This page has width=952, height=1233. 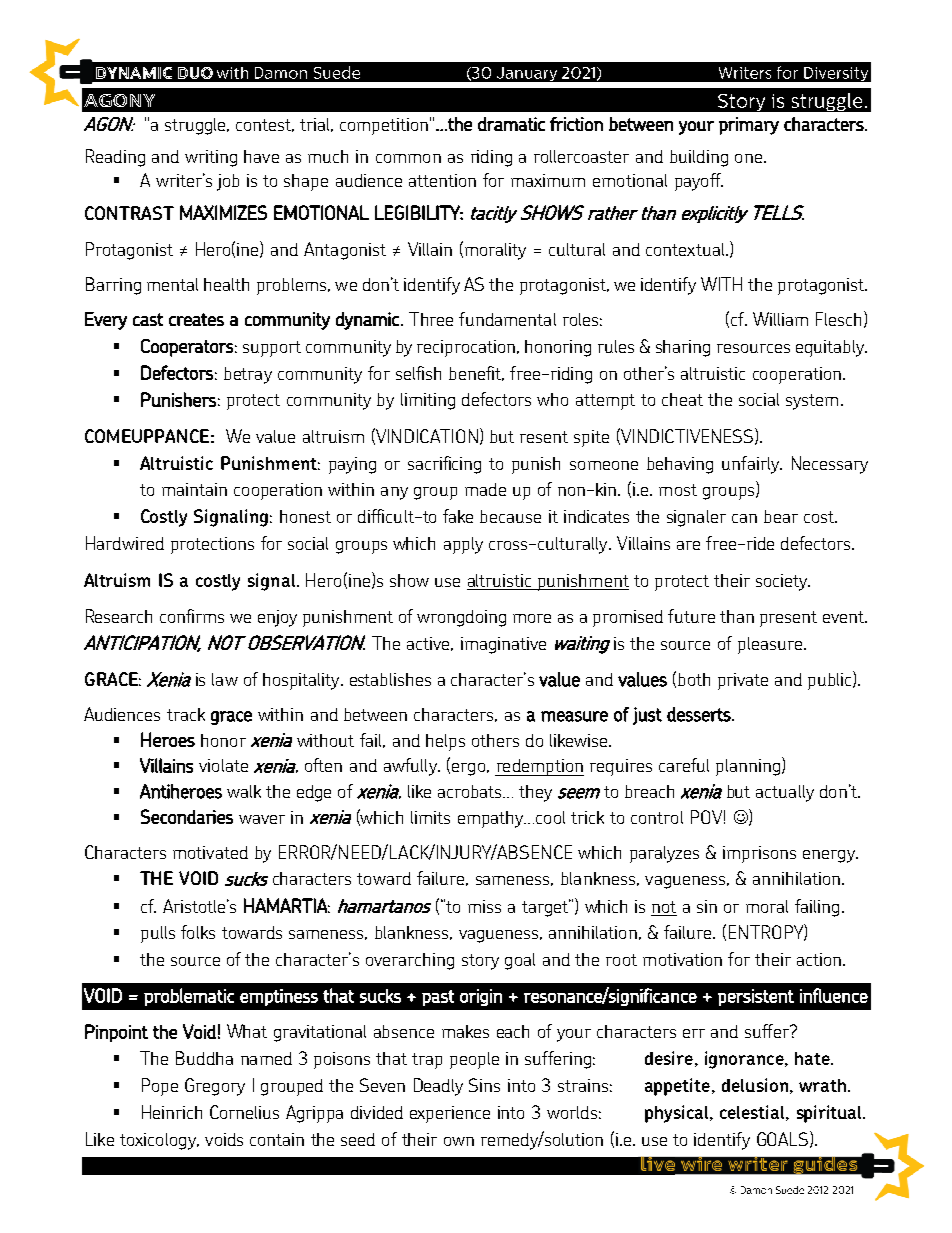 What do you see at coordinates (755, 1085) in the page?
I see `delusion` at bounding box center [755, 1085].
